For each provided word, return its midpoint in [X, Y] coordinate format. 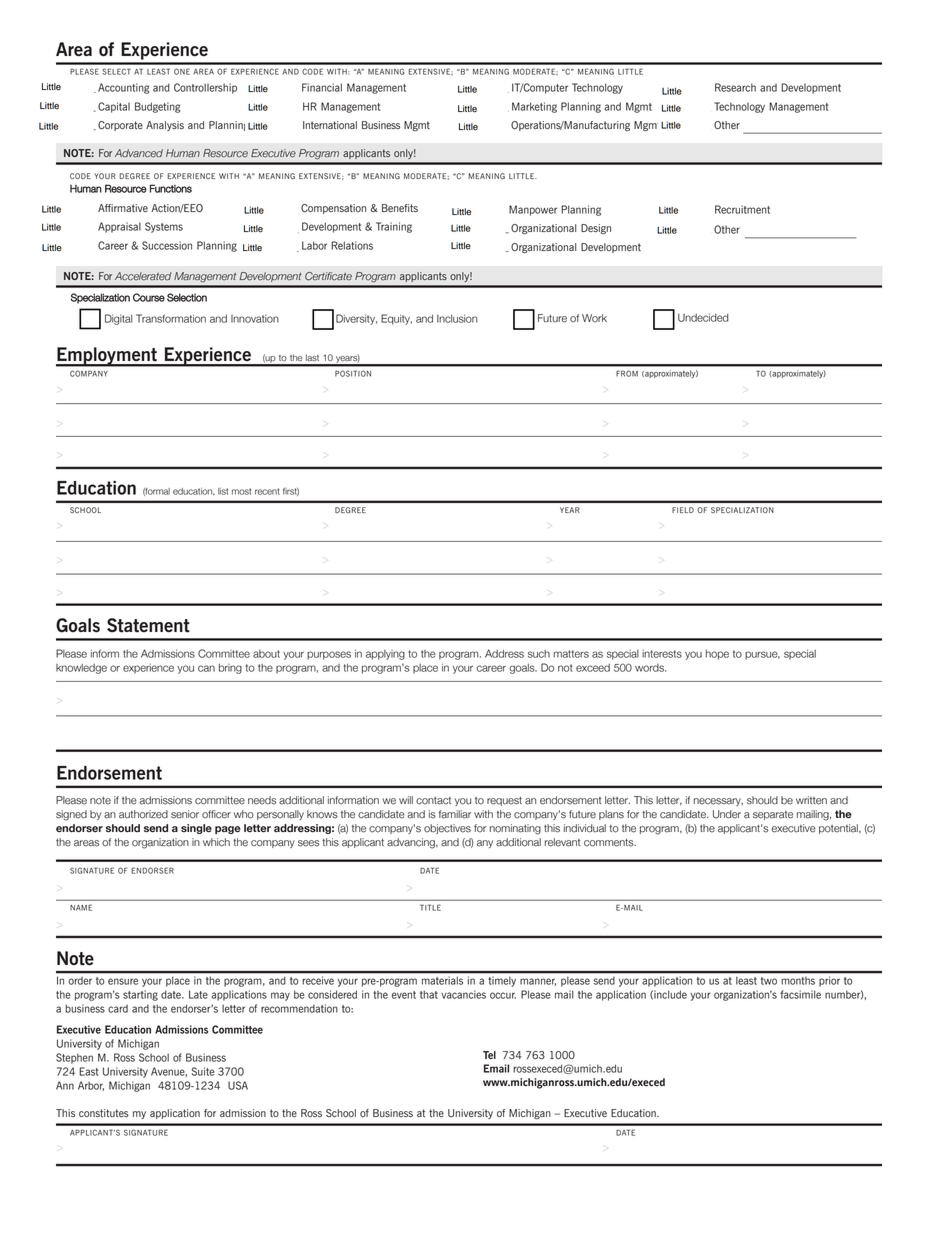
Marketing [534, 107]
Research [735, 87]
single [196, 829]
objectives [447, 829]
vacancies [463, 994]
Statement [148, 625]
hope [717, 655]
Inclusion [457, 318]
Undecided [703, 317]
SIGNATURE [146, 1132]
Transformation [171, 318]
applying [385, 655]
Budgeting [157, 107]
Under [727, 814]
